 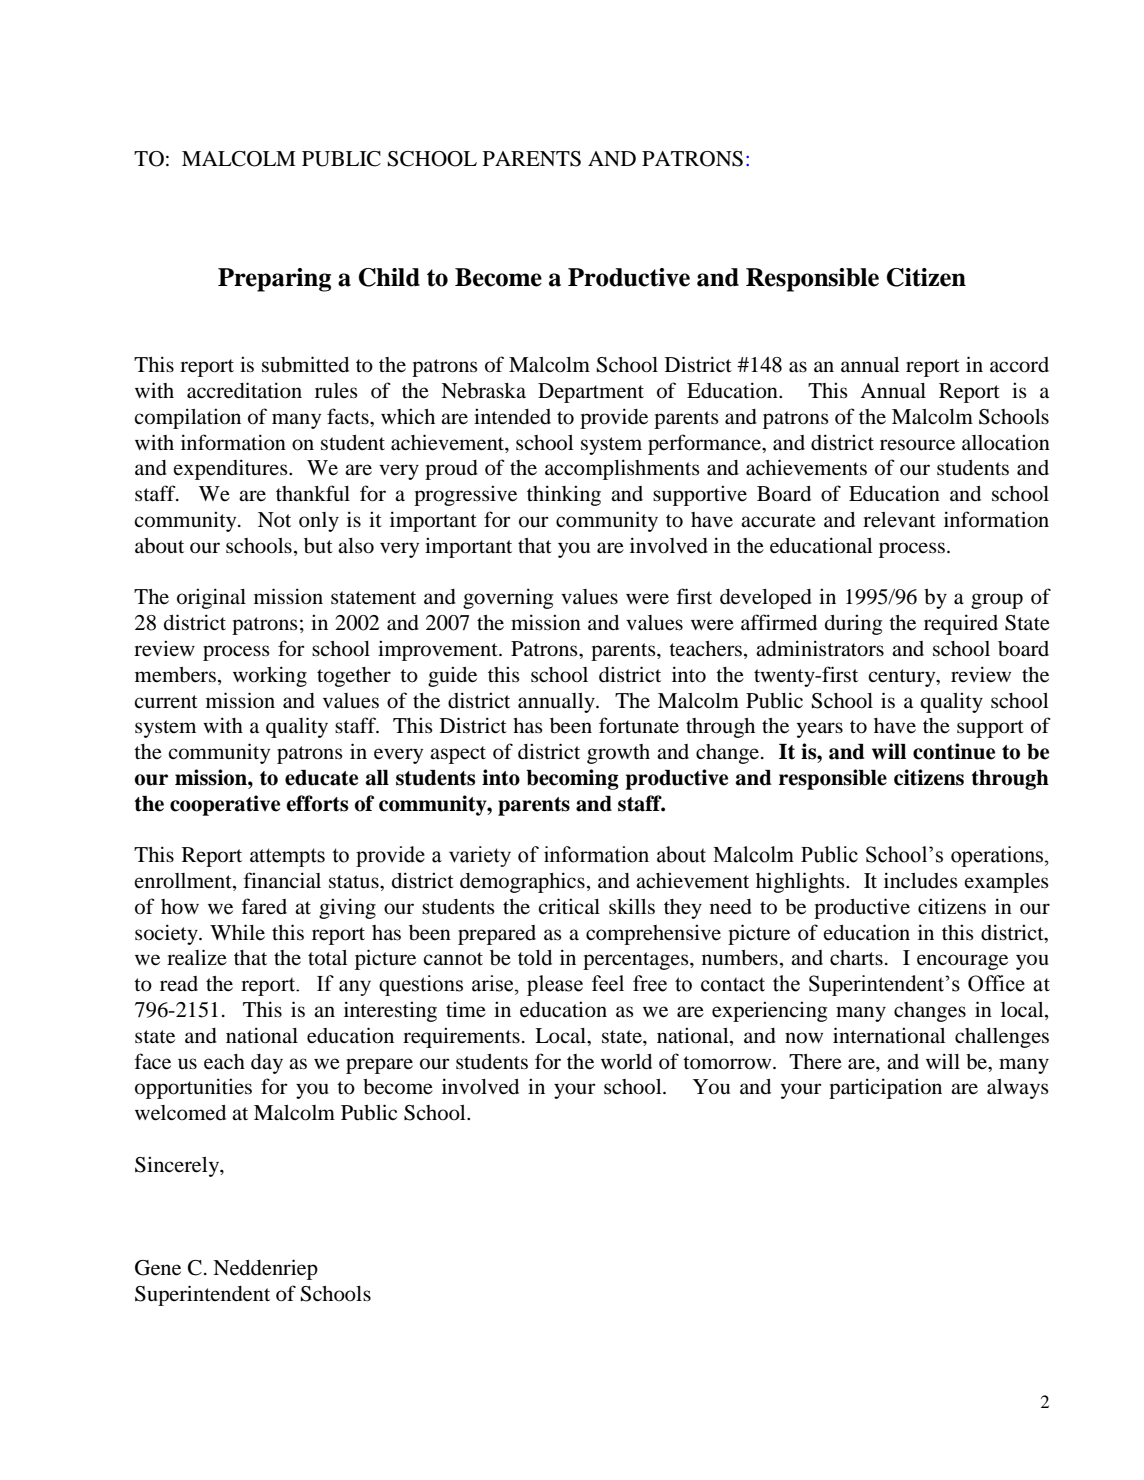 I want to click on Preparing, so click(x=274, y=280).
